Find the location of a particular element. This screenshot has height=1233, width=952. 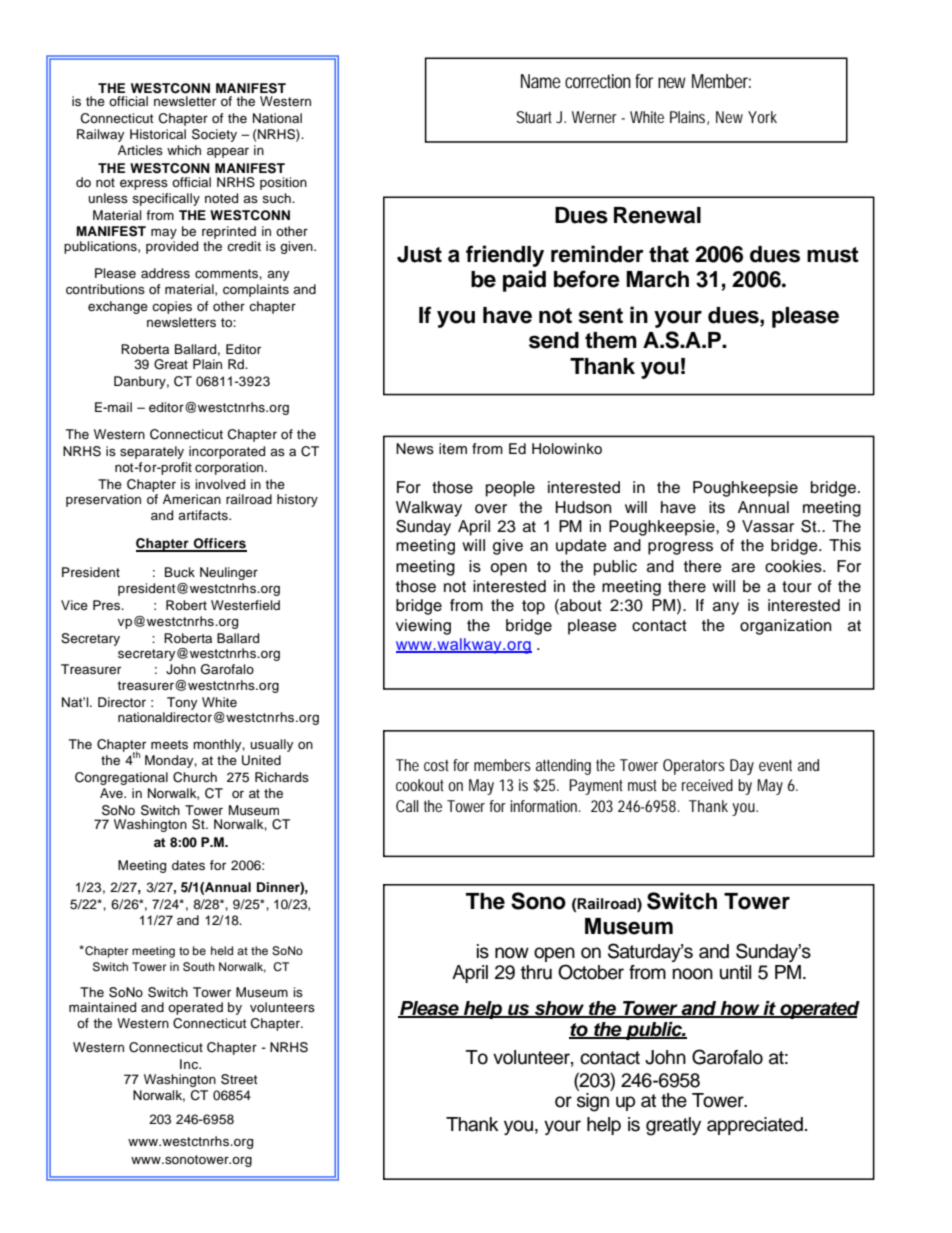

received is located at coordinates (707, 785).
